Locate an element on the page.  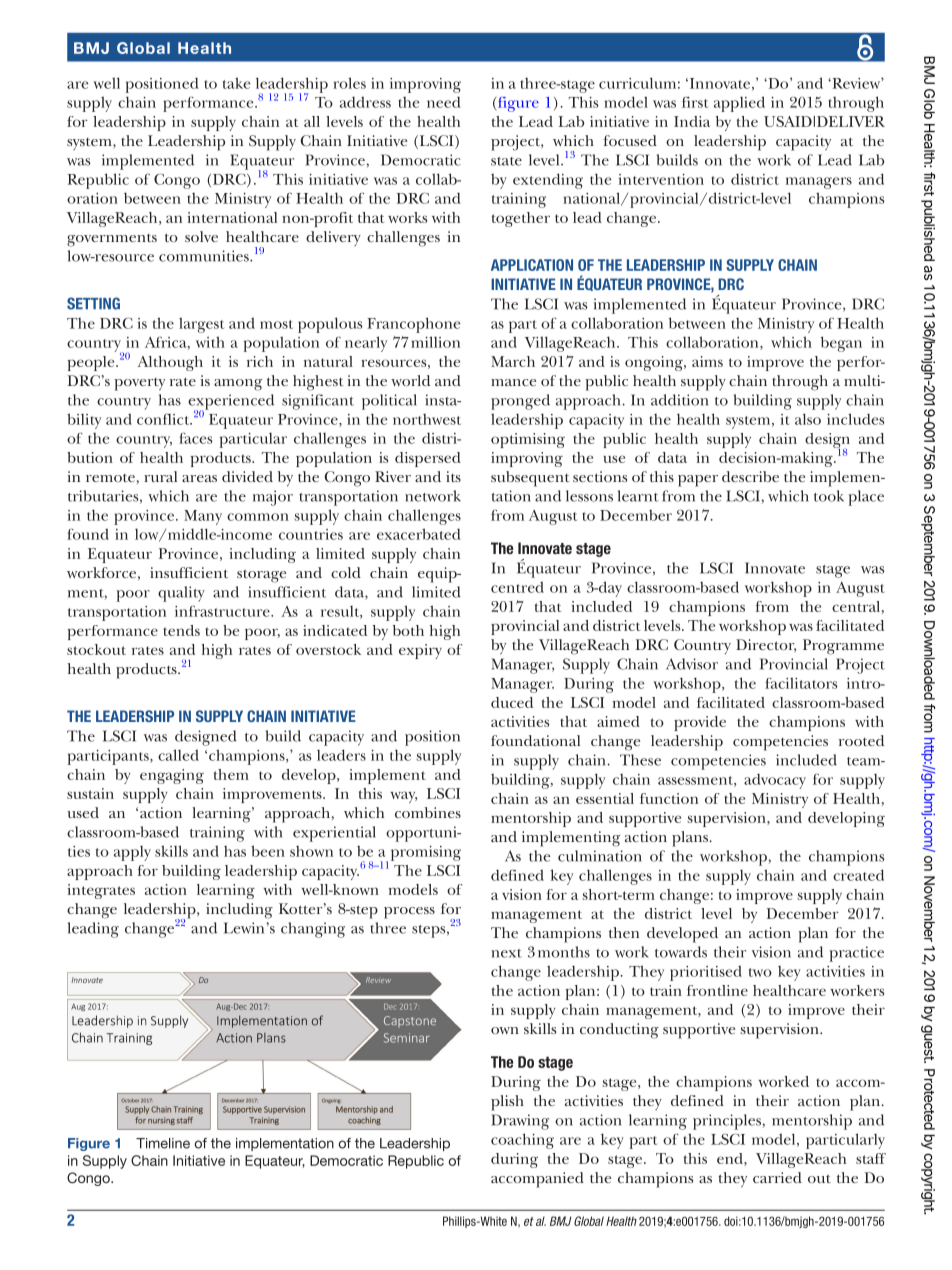
began is located at coordinates (841, 344).
